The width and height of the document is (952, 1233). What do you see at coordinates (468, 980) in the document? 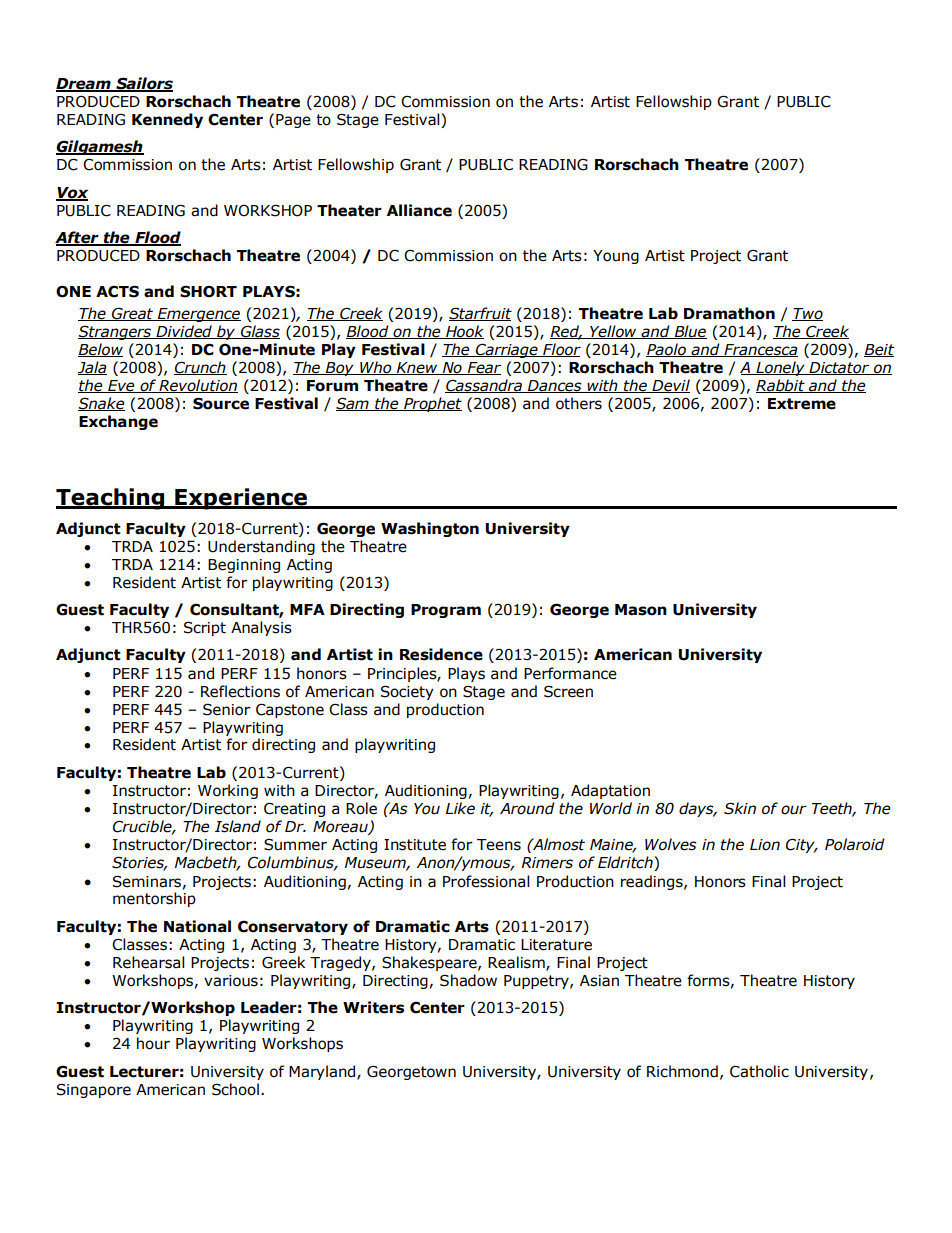
I see `Shadow` at bounding box center [468, 980].
